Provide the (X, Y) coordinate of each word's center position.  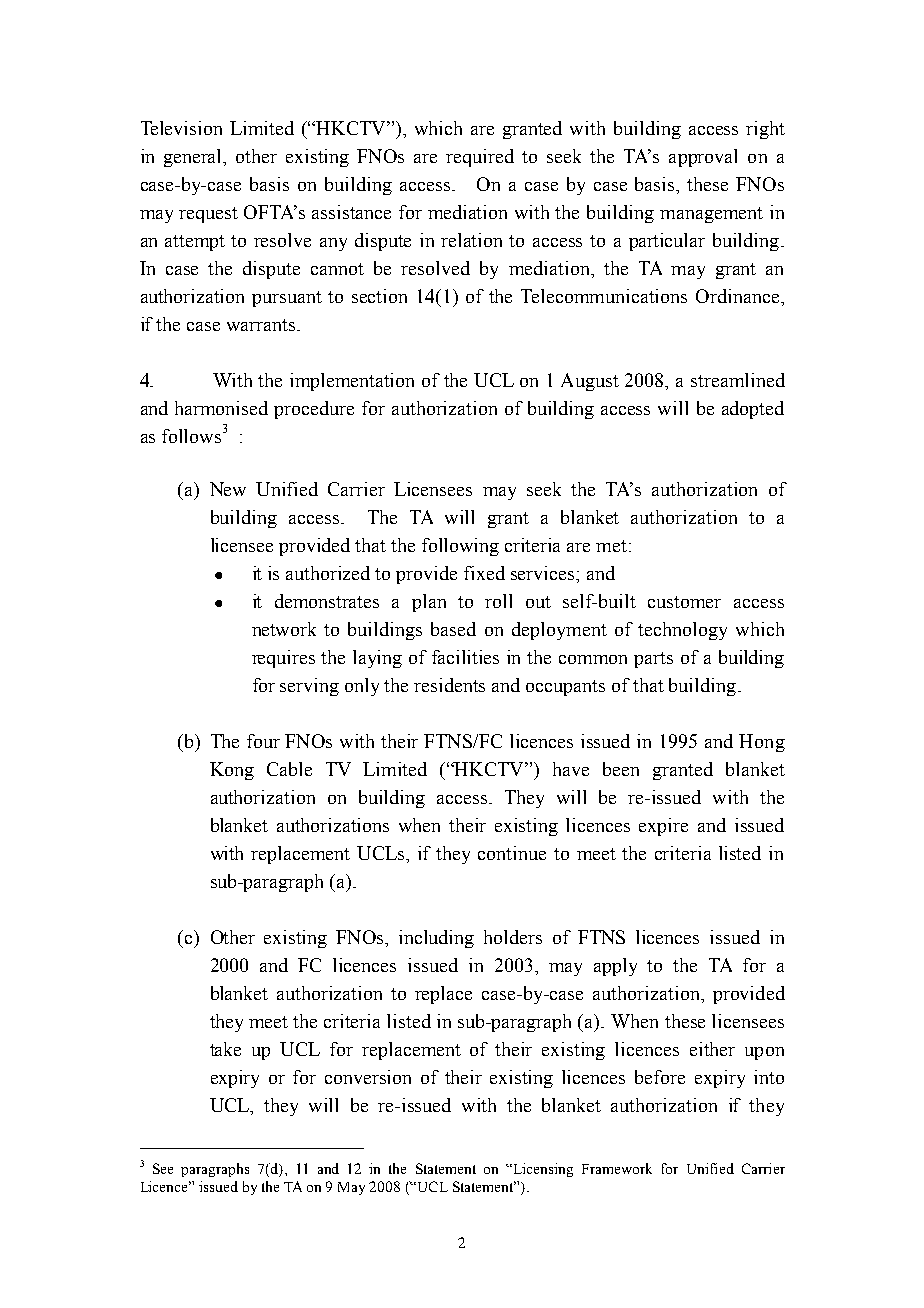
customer (684, 602)
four (263, 741)
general (194, 158)
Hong (762, 743)
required (480, 158)
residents (449, 685)
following (460, 547)
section (379, 296)
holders (513, 937)
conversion (368, 1077)
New (228, 489)
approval (703, 158)
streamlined (738, 380)
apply (615, 967)
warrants (262, 325)
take (225, 1049)
